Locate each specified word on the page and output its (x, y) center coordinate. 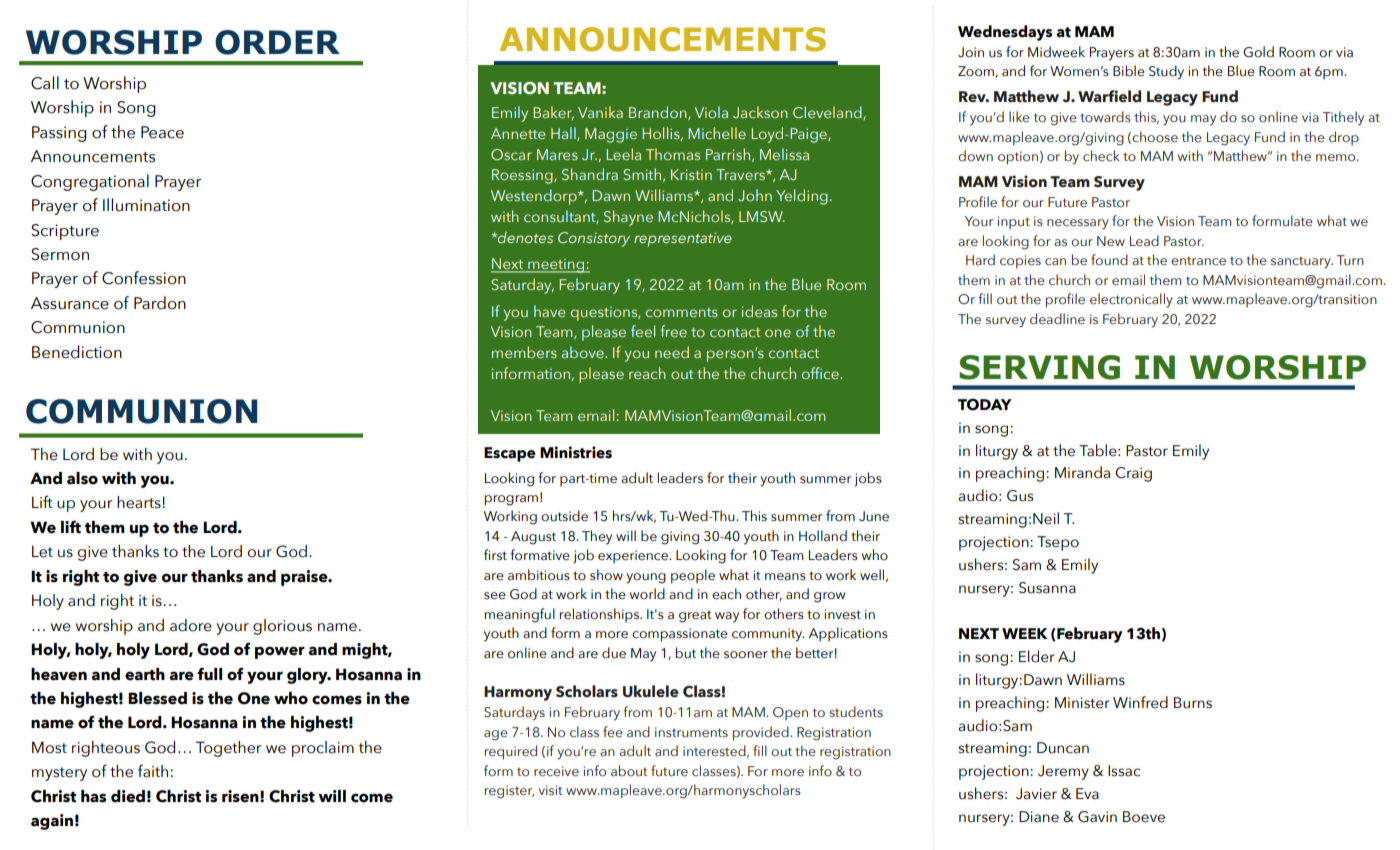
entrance (1198, 260)
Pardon (160, 303)
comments (682, 312)
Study (1166, 72)
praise (305, 578)
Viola (711, 112)
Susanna (1047, 588)
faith (153, 771)
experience (634, 557)
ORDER (277, 42)
